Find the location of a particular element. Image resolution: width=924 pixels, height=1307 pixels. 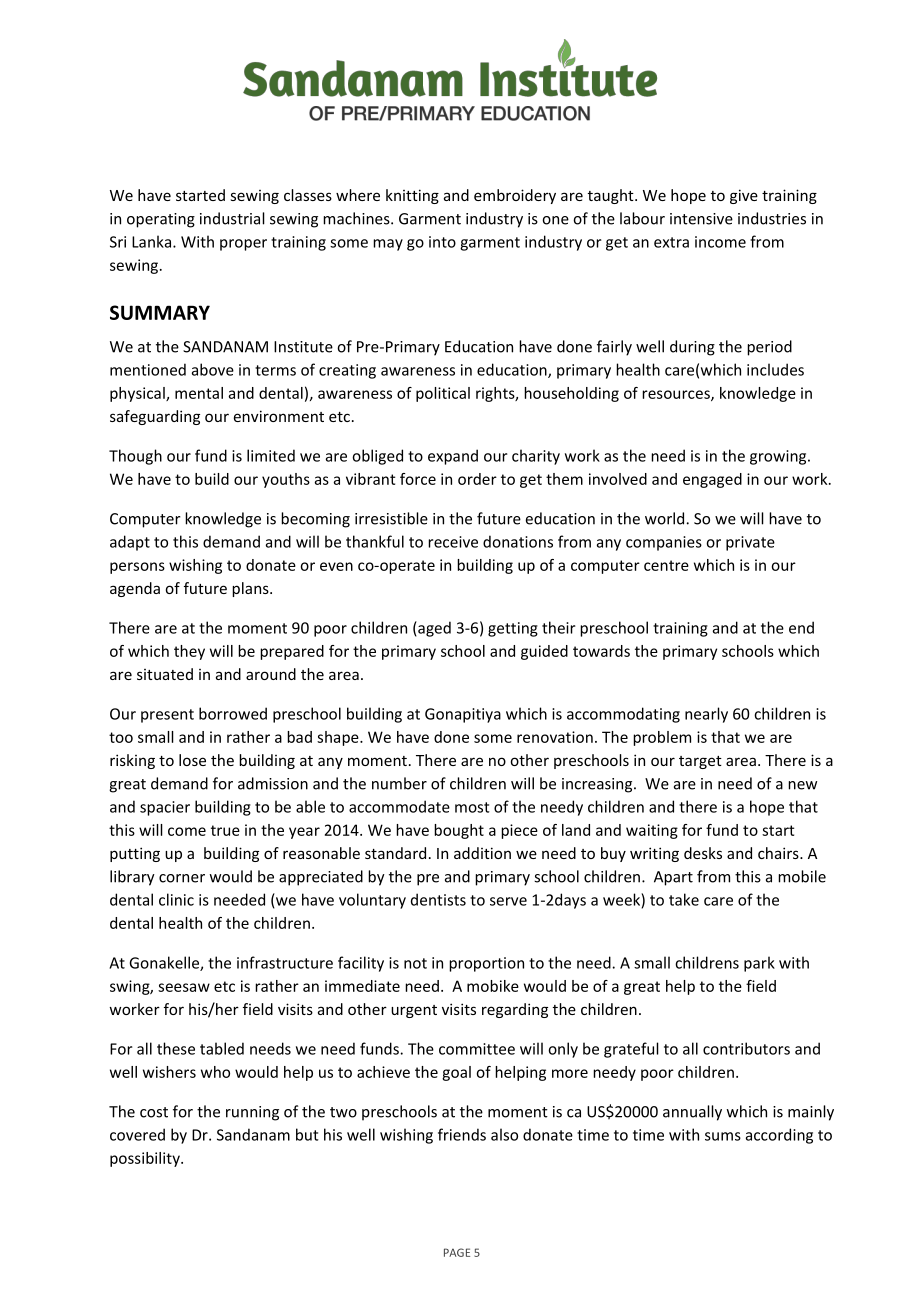

sums is located at coordinates (723, 1136).
